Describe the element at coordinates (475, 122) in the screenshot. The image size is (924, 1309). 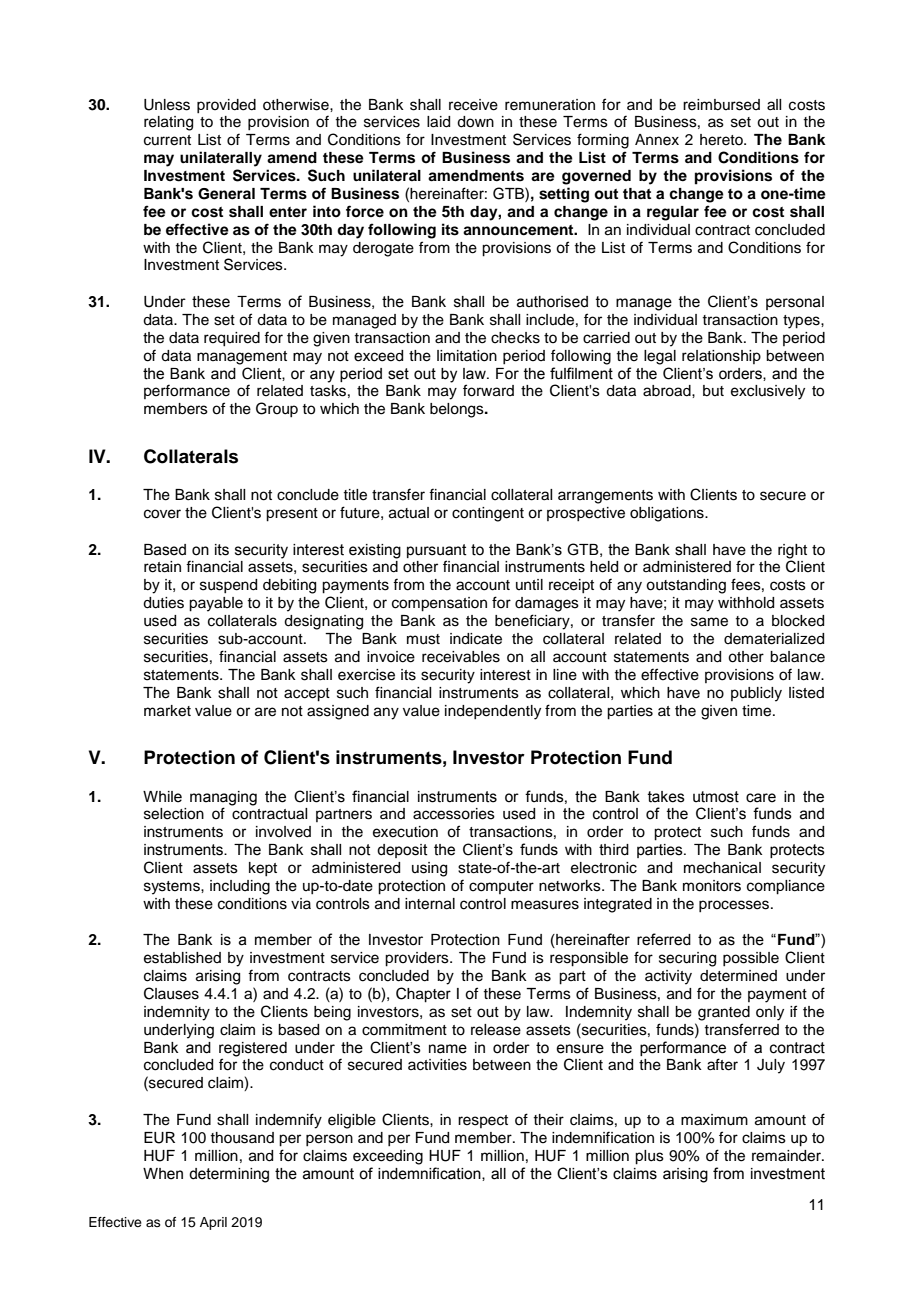
I see `down` at that location.
